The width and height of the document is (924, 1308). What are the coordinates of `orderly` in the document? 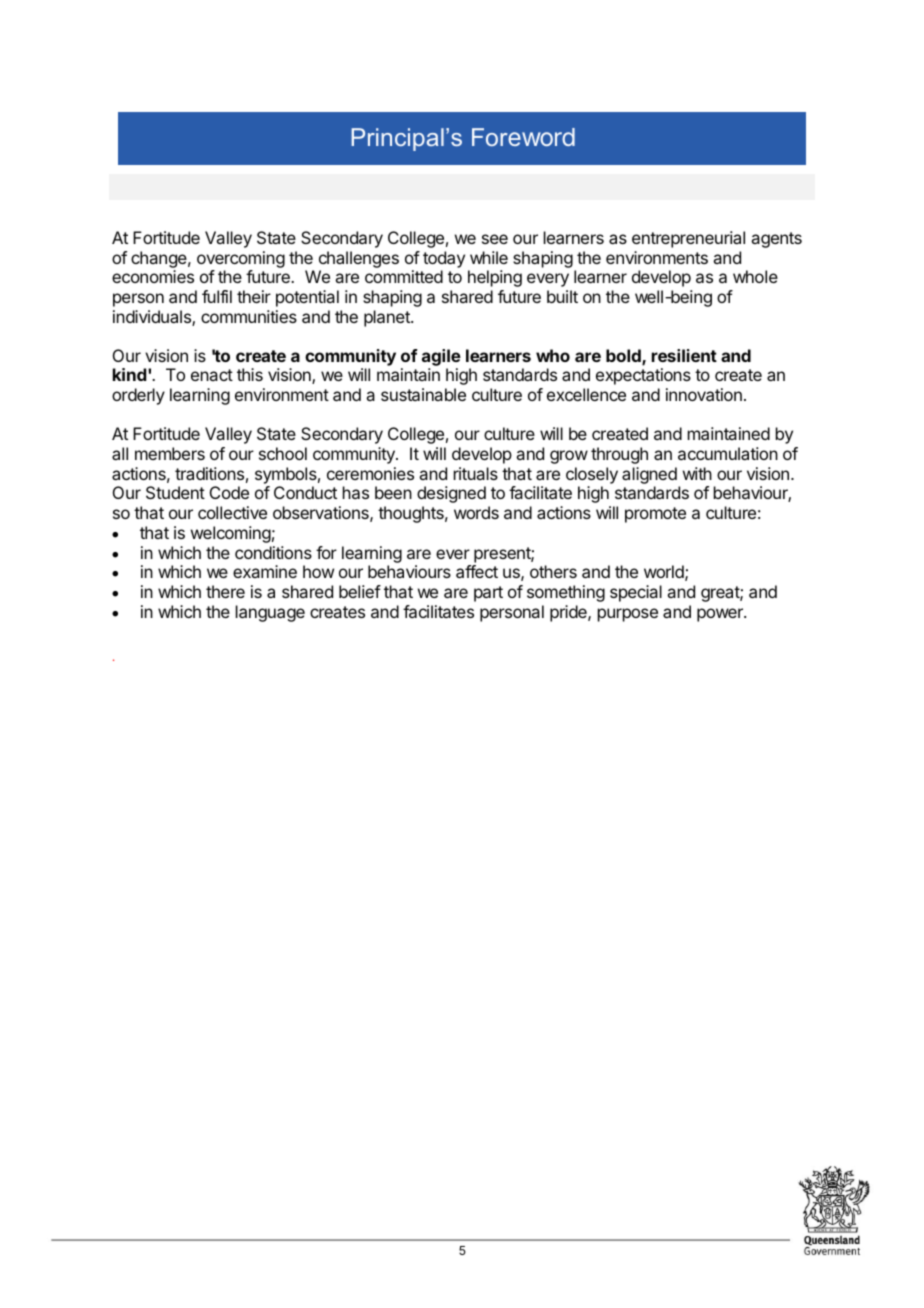 It's located at (138, 396).
